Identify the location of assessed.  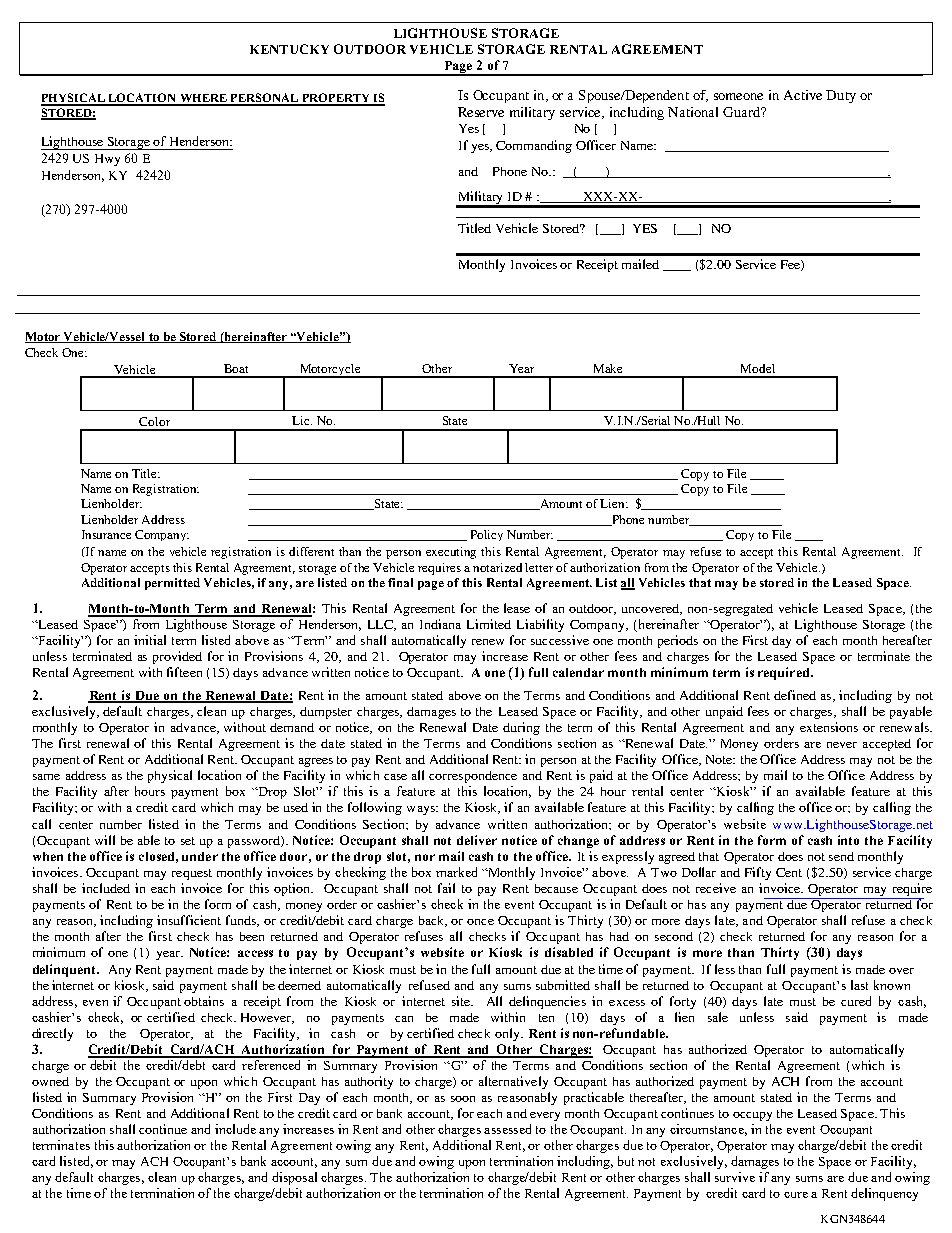
(507, 1129).
